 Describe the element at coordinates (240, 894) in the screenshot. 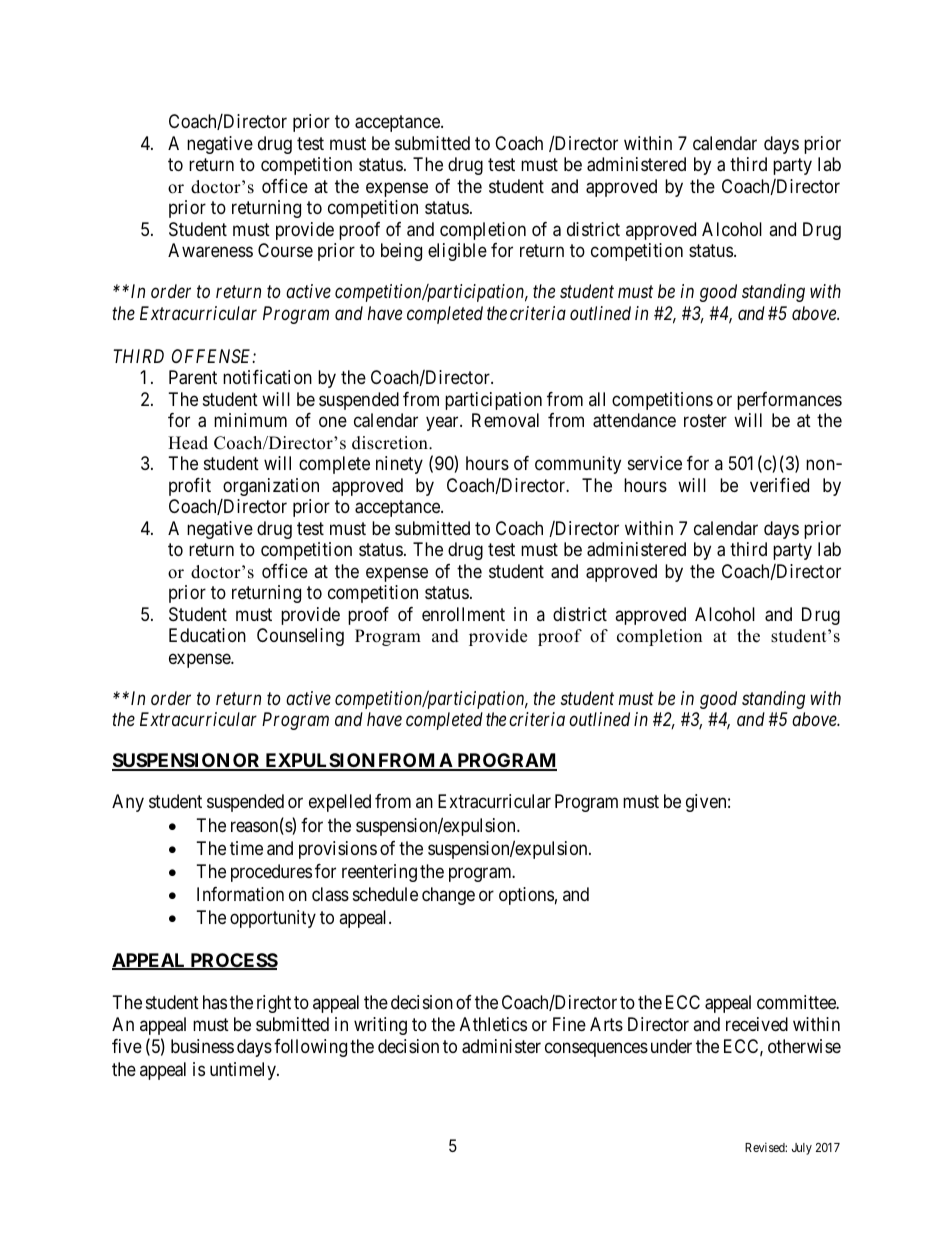

I see `Information` at that location.
